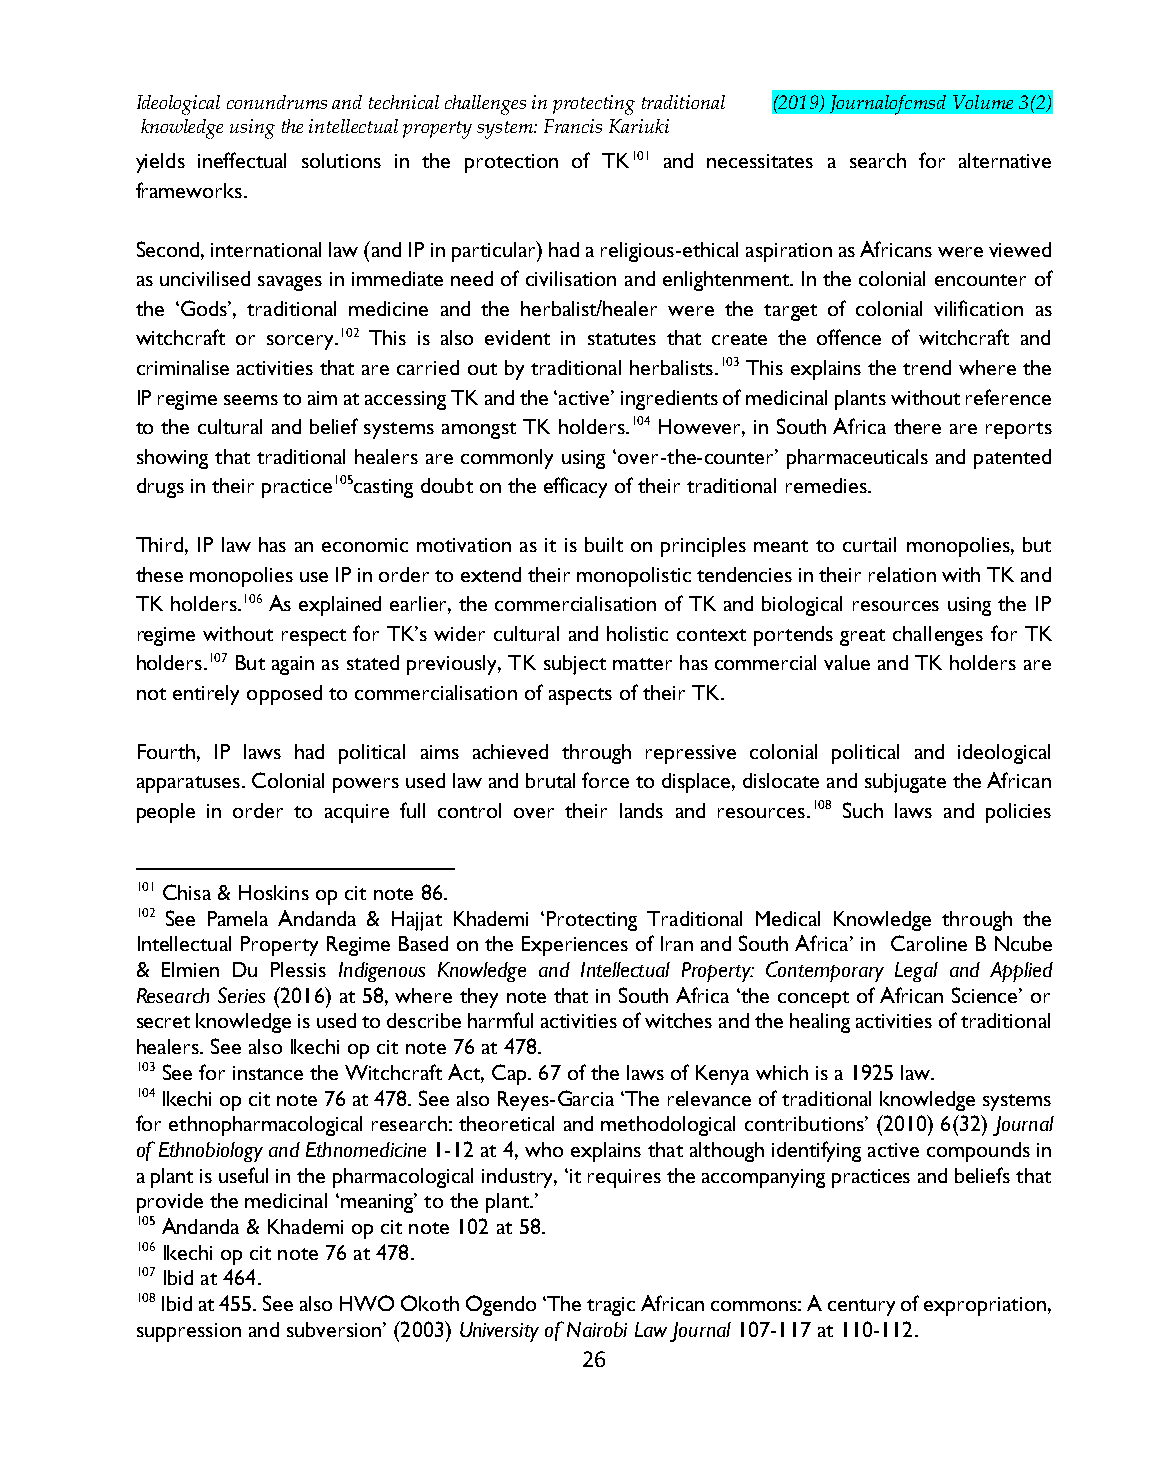 This image has width=1164, height=1483. I want to click on Hoskins, so click(274, 892).
